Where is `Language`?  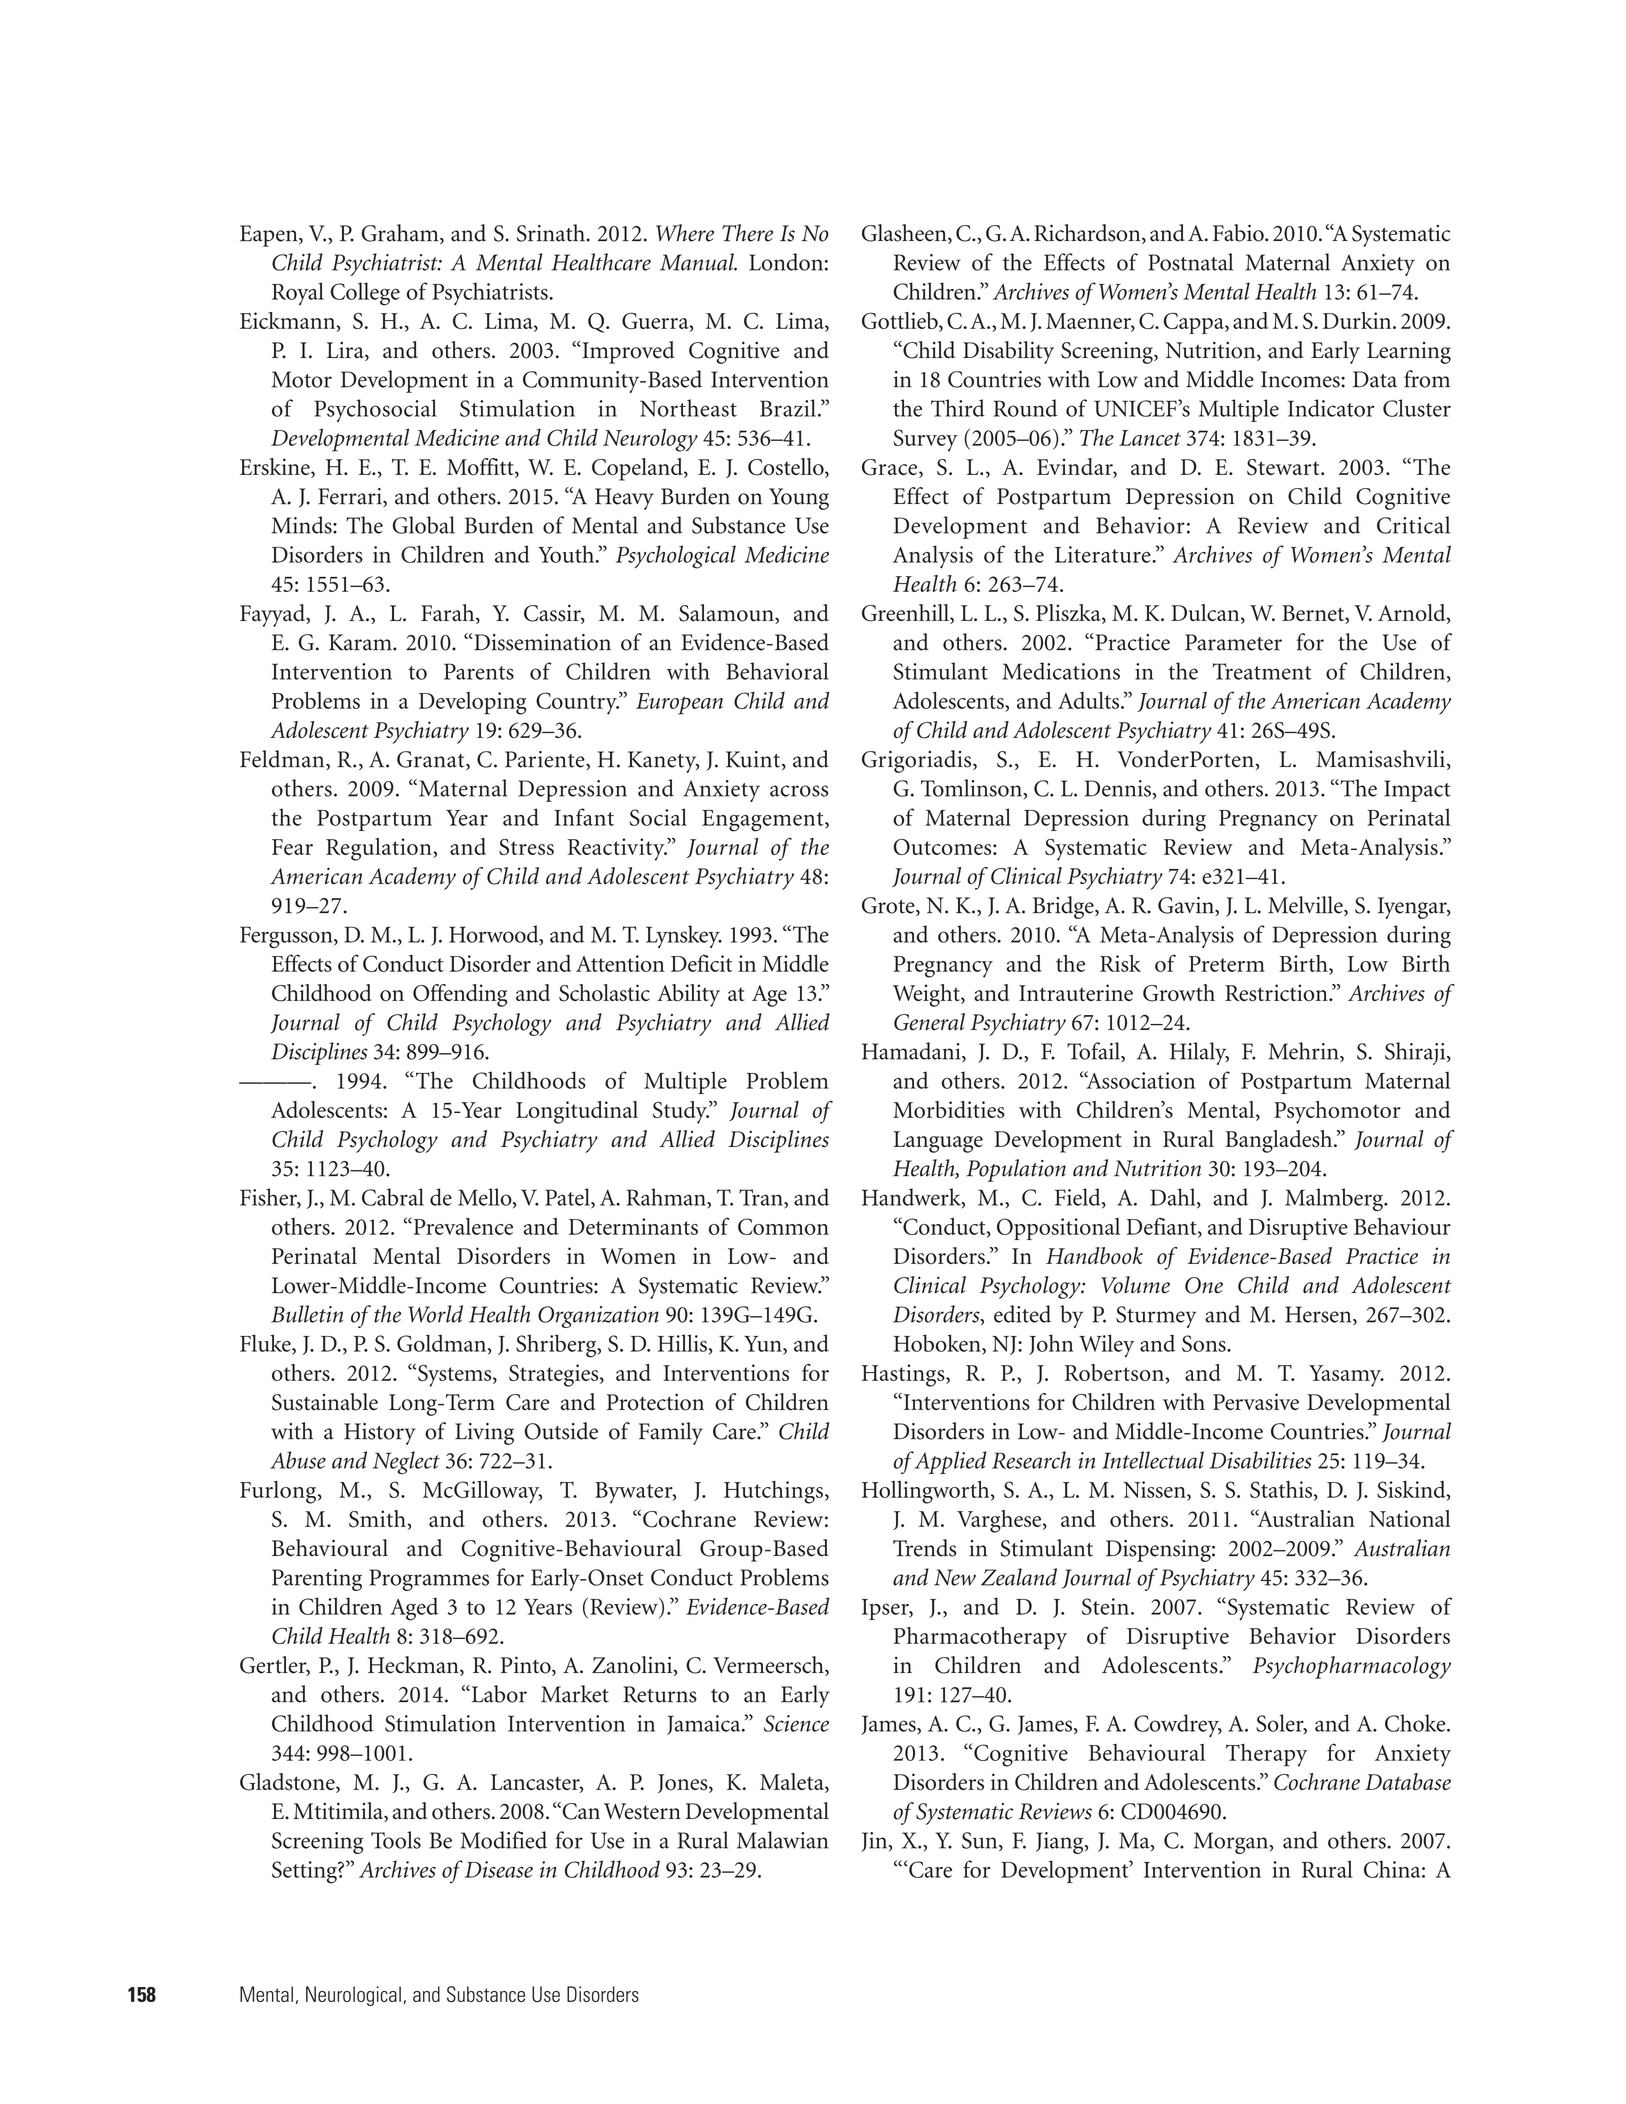
Language is located at coordinates (938, 1142).
